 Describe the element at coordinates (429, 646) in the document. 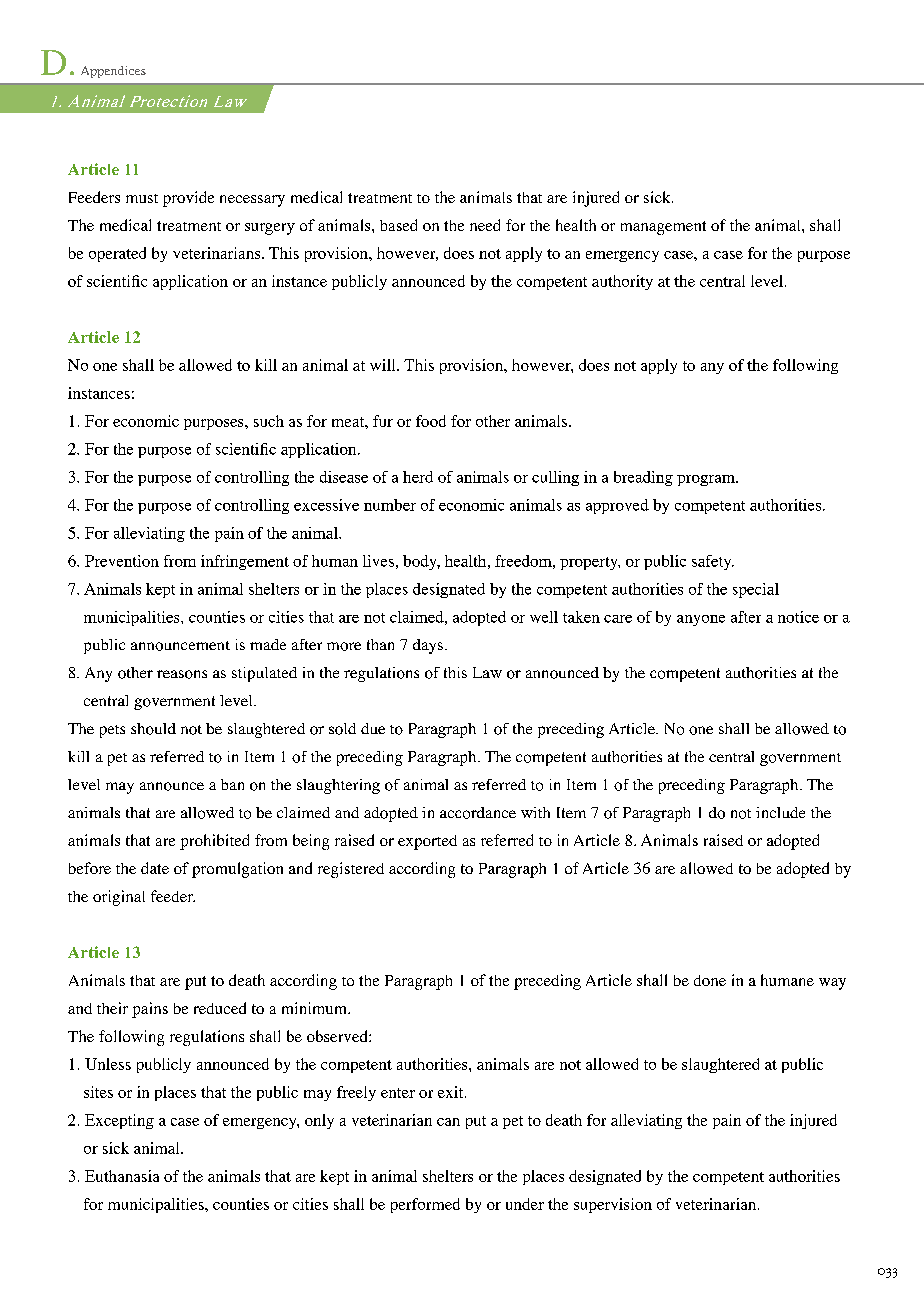

I see `days` at that location.
